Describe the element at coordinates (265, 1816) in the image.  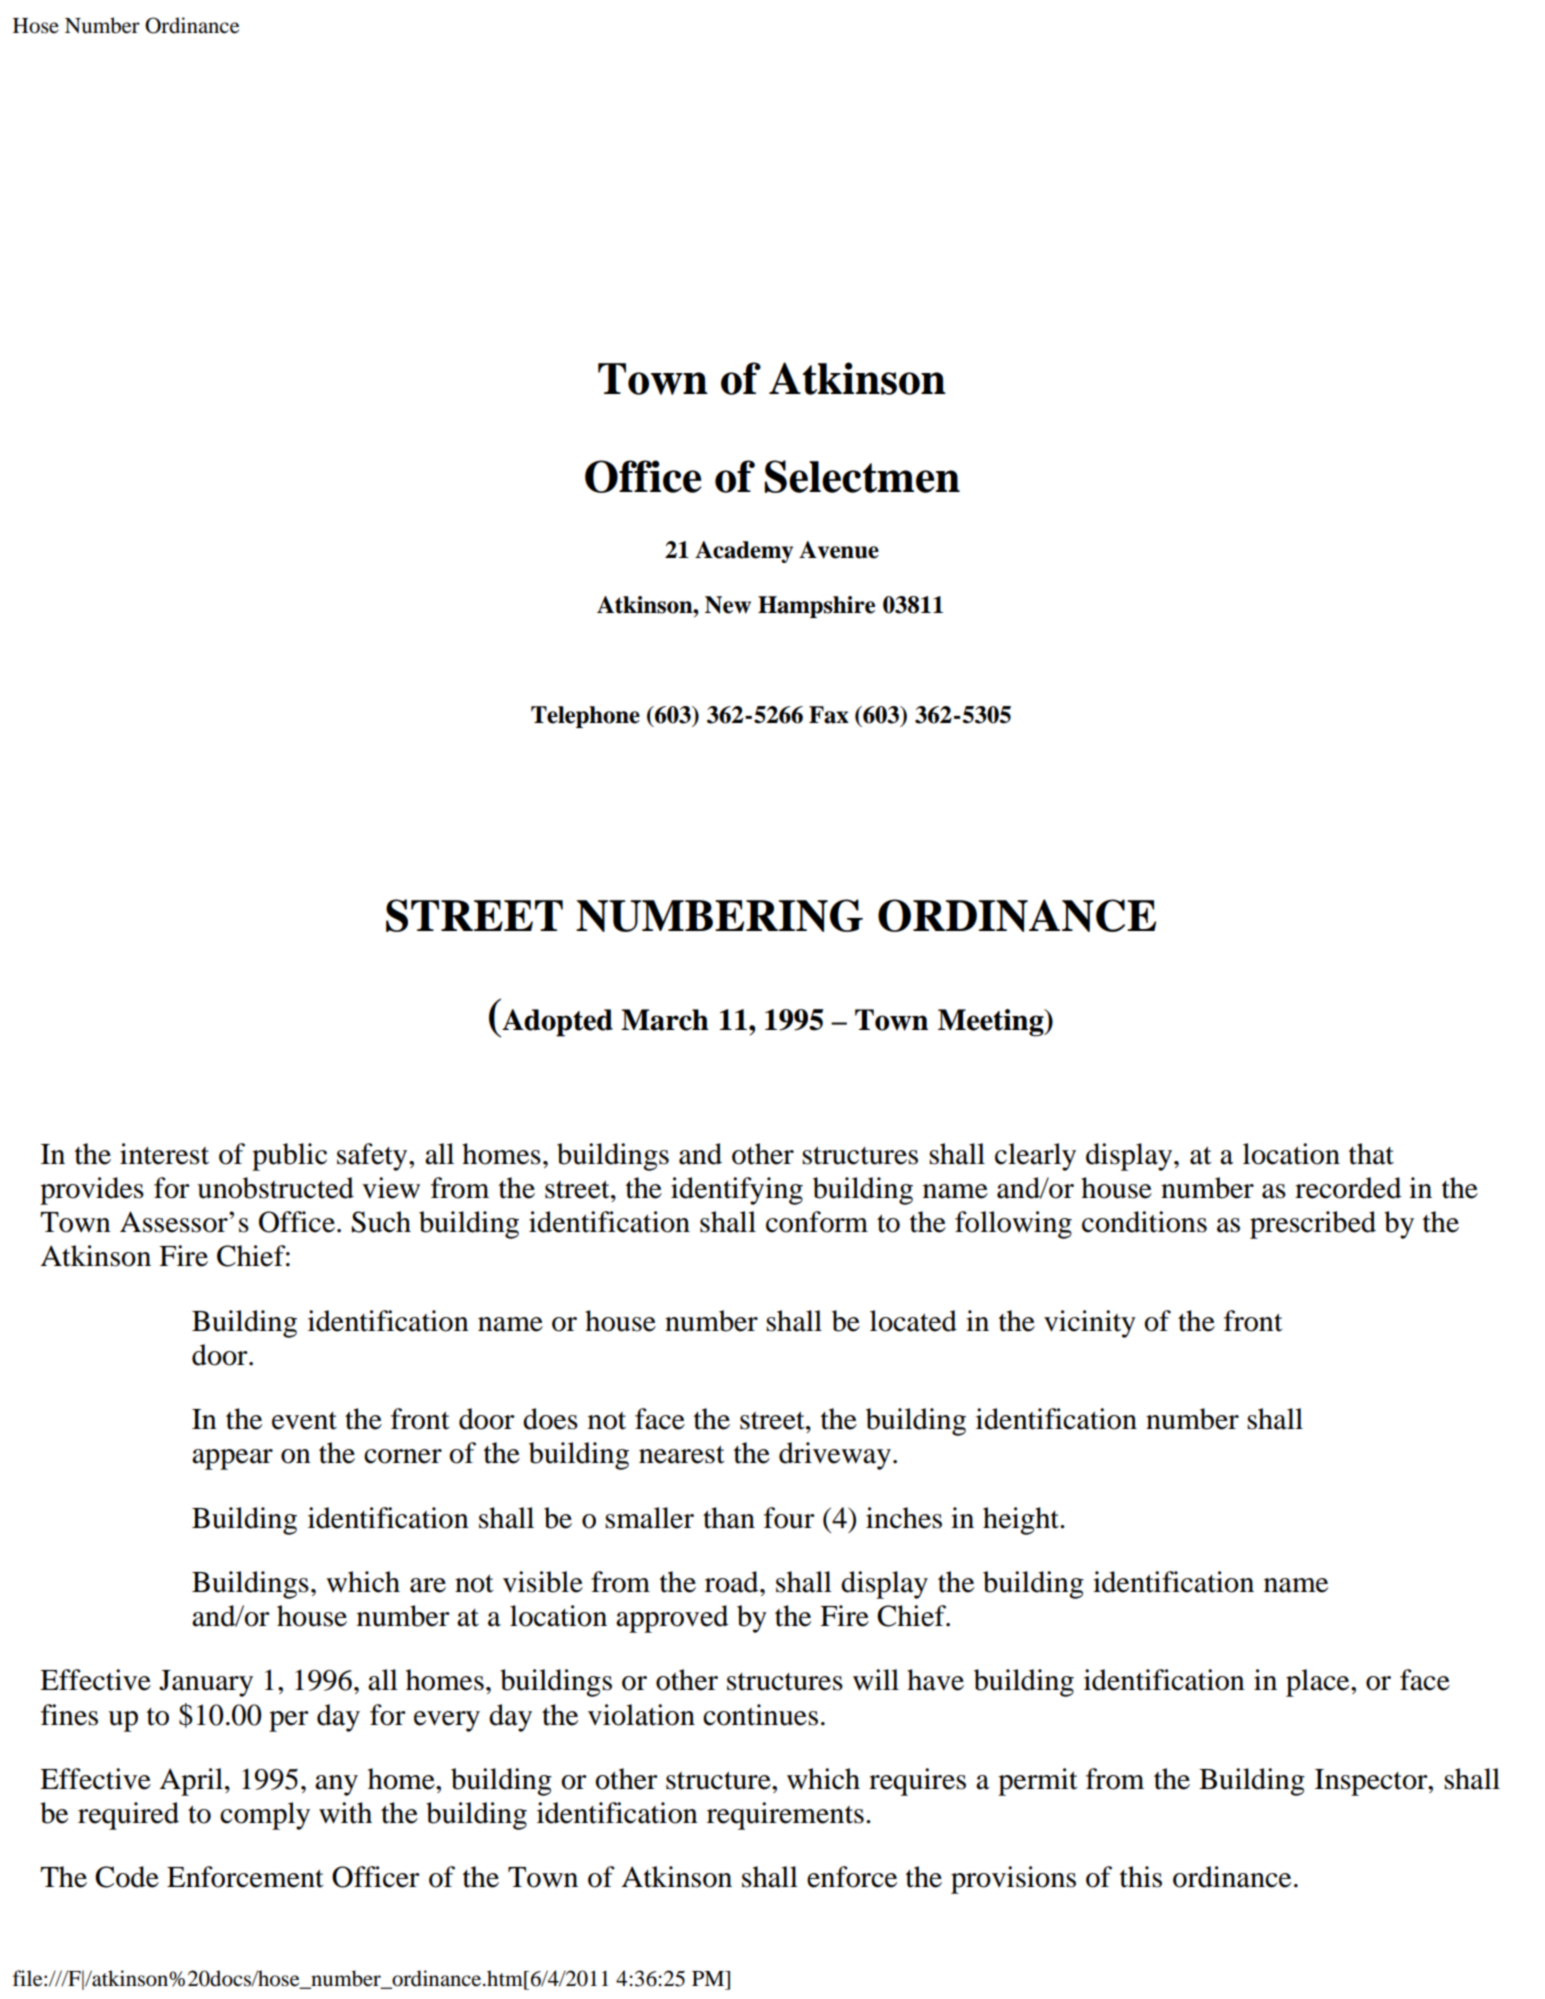
I see `comply` at that location.
